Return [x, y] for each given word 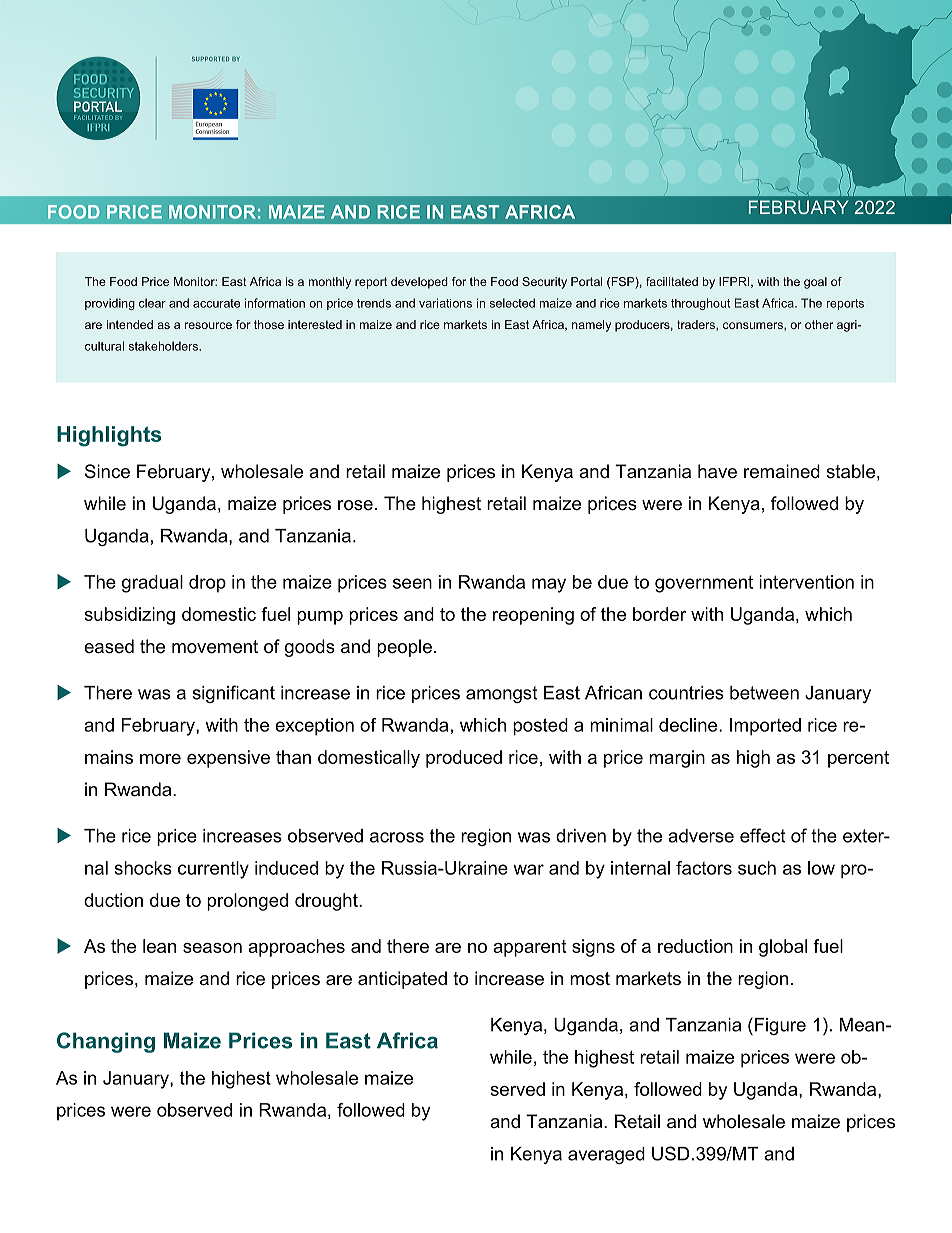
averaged [606, 1155]
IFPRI [735, 282]
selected [512, 303]
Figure [780, 1026]
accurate [216, 303]
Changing [106, 1042]
